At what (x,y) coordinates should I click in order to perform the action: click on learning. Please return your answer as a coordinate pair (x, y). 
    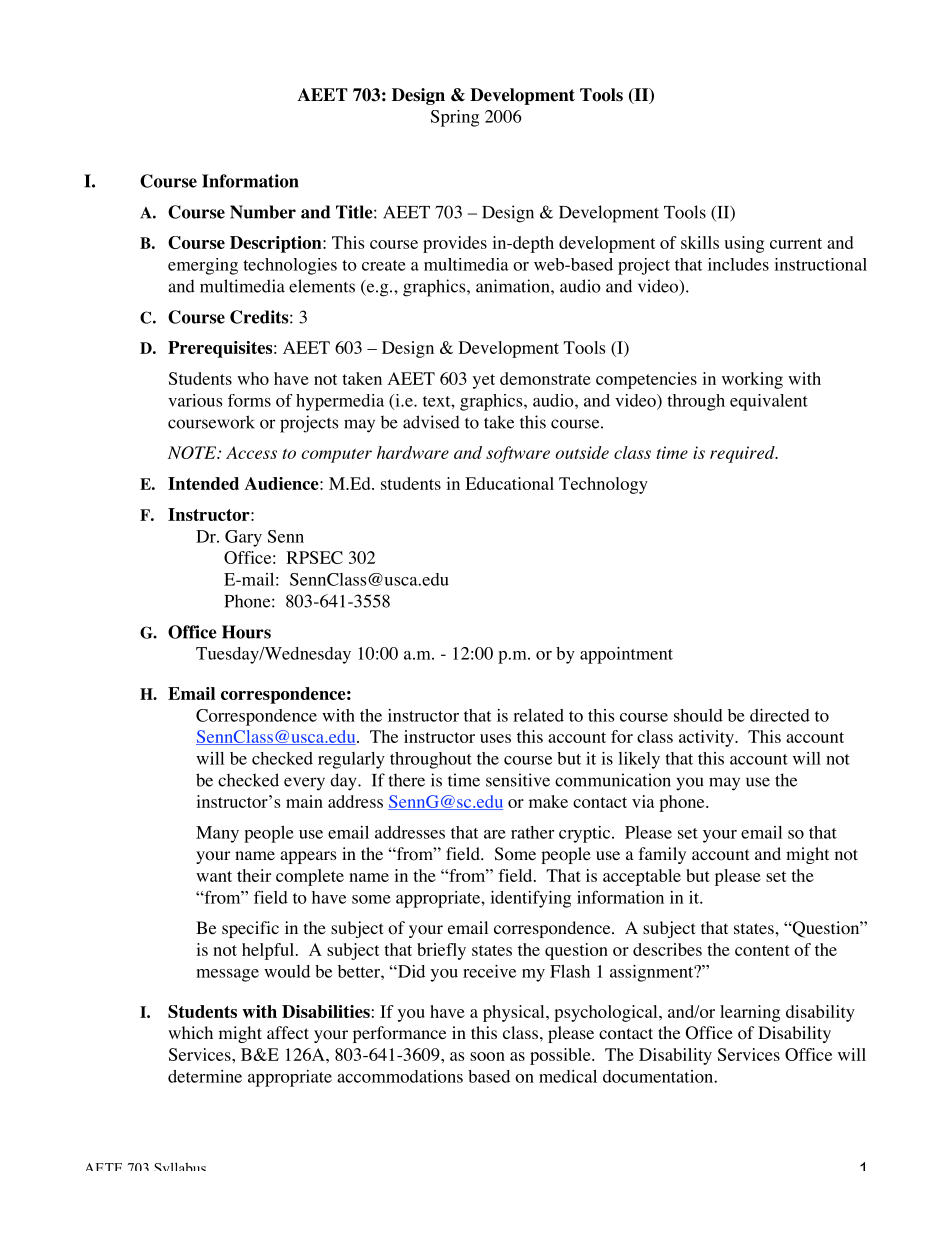
    Looking at the image, I should click on (750, 1013).
